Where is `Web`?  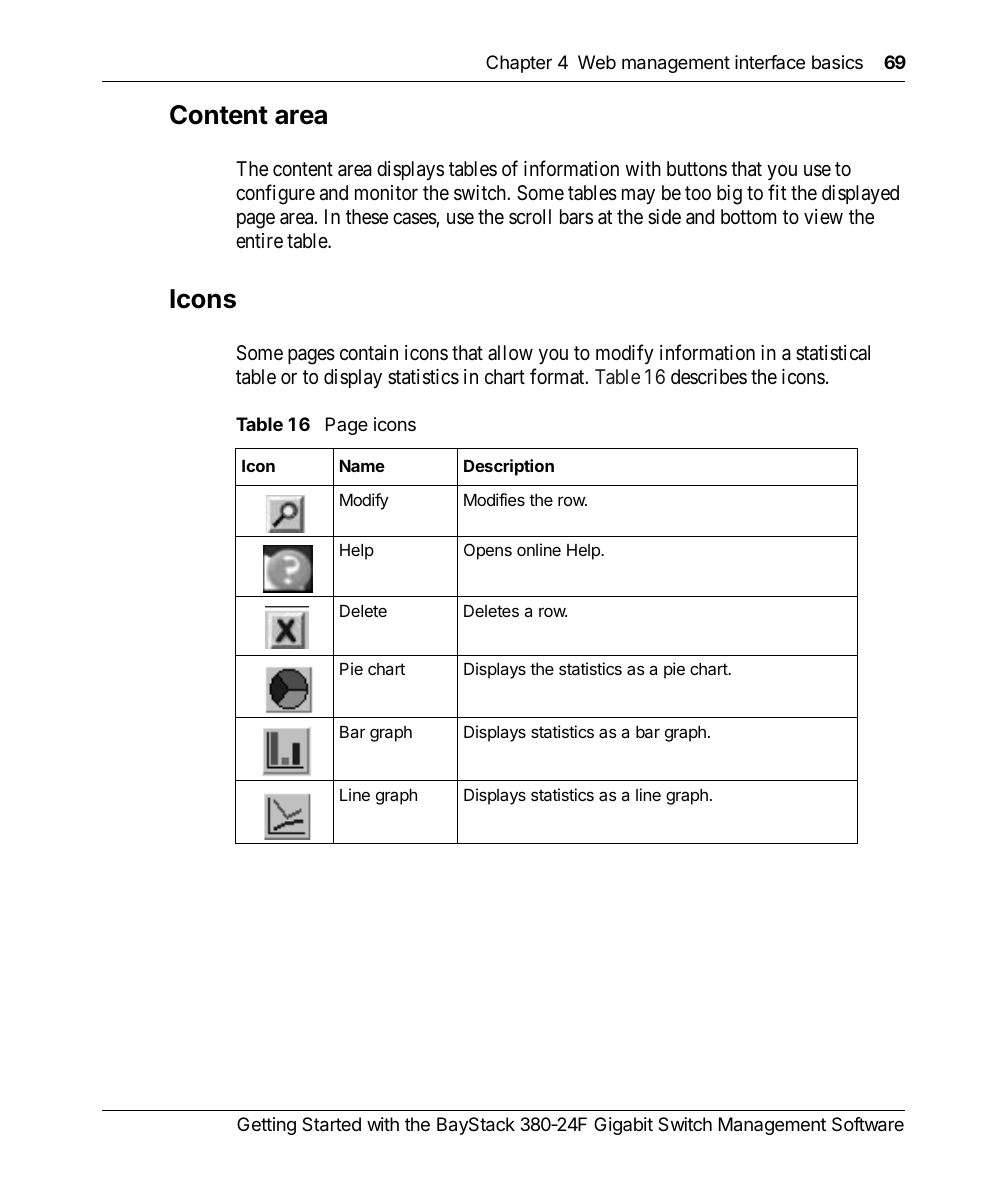
Web is located at coordinates (597, 62).
